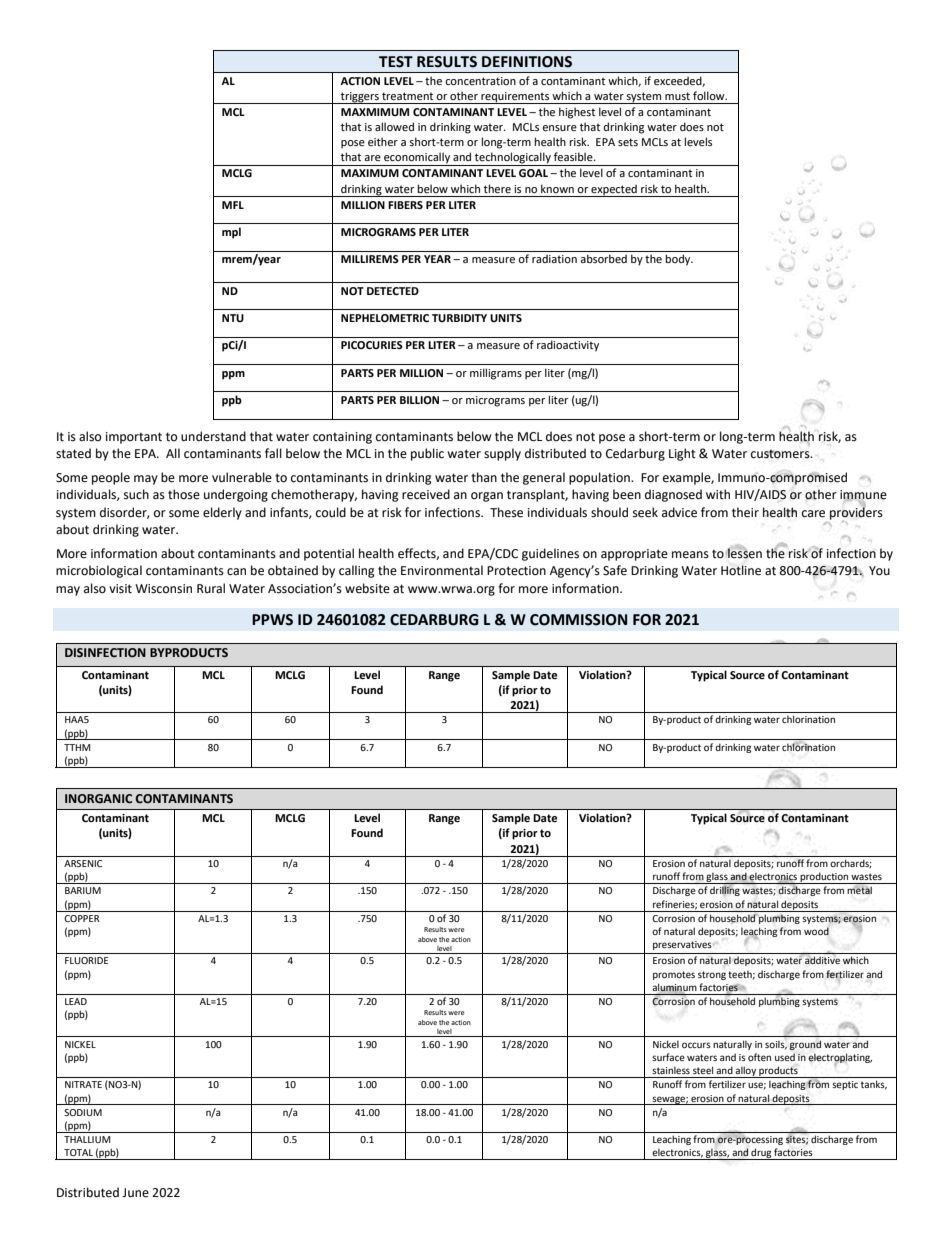  I want to click on must, so click(677, 96).
